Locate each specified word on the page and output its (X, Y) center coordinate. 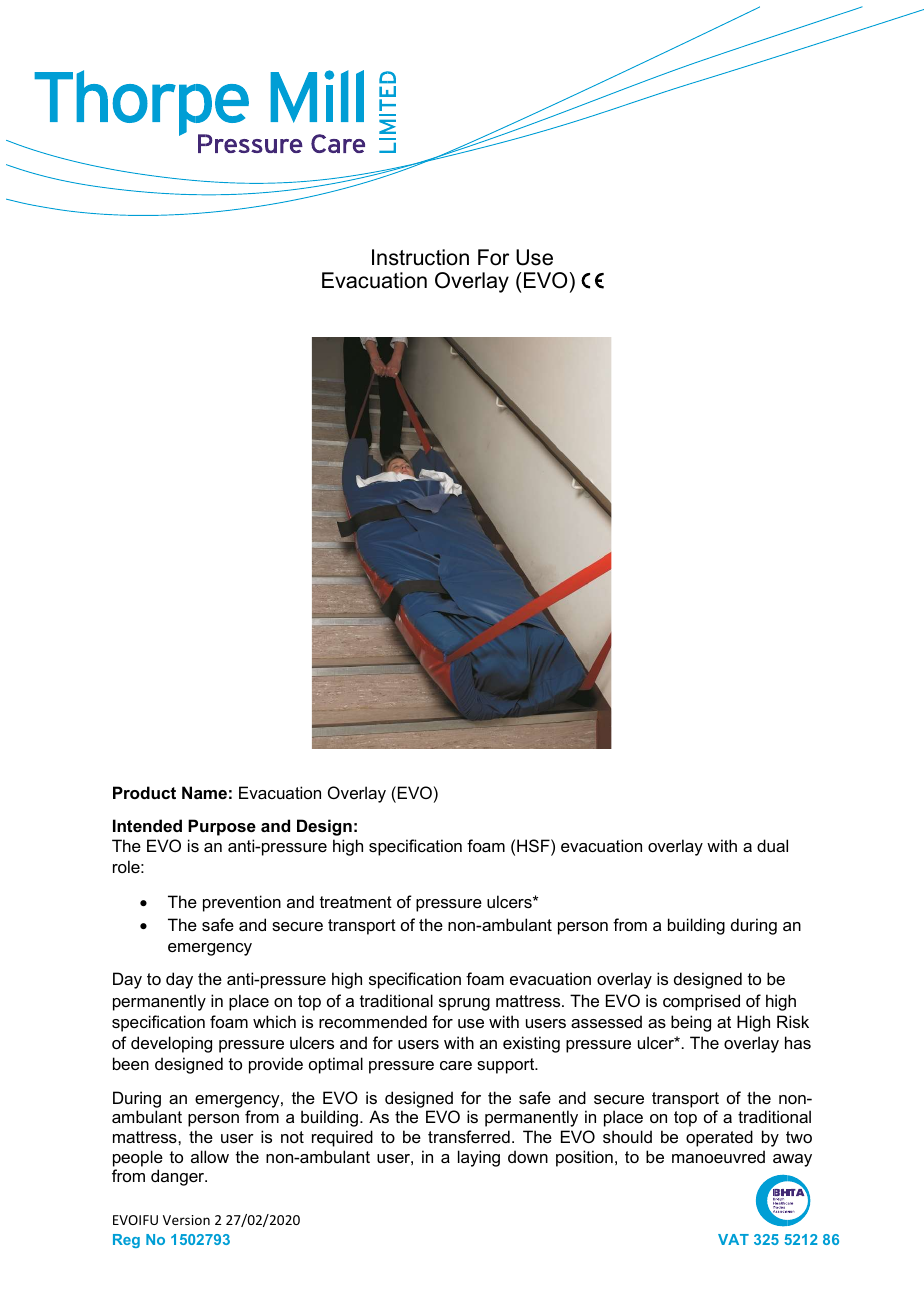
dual (772, 845)
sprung (464, 1004)
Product (144, 792)
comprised (701, 1002)
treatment (356, 902)
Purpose (222, 827)
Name (204, 792)
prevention (242, 903)
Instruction (420, 257)
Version (186, 1220)
